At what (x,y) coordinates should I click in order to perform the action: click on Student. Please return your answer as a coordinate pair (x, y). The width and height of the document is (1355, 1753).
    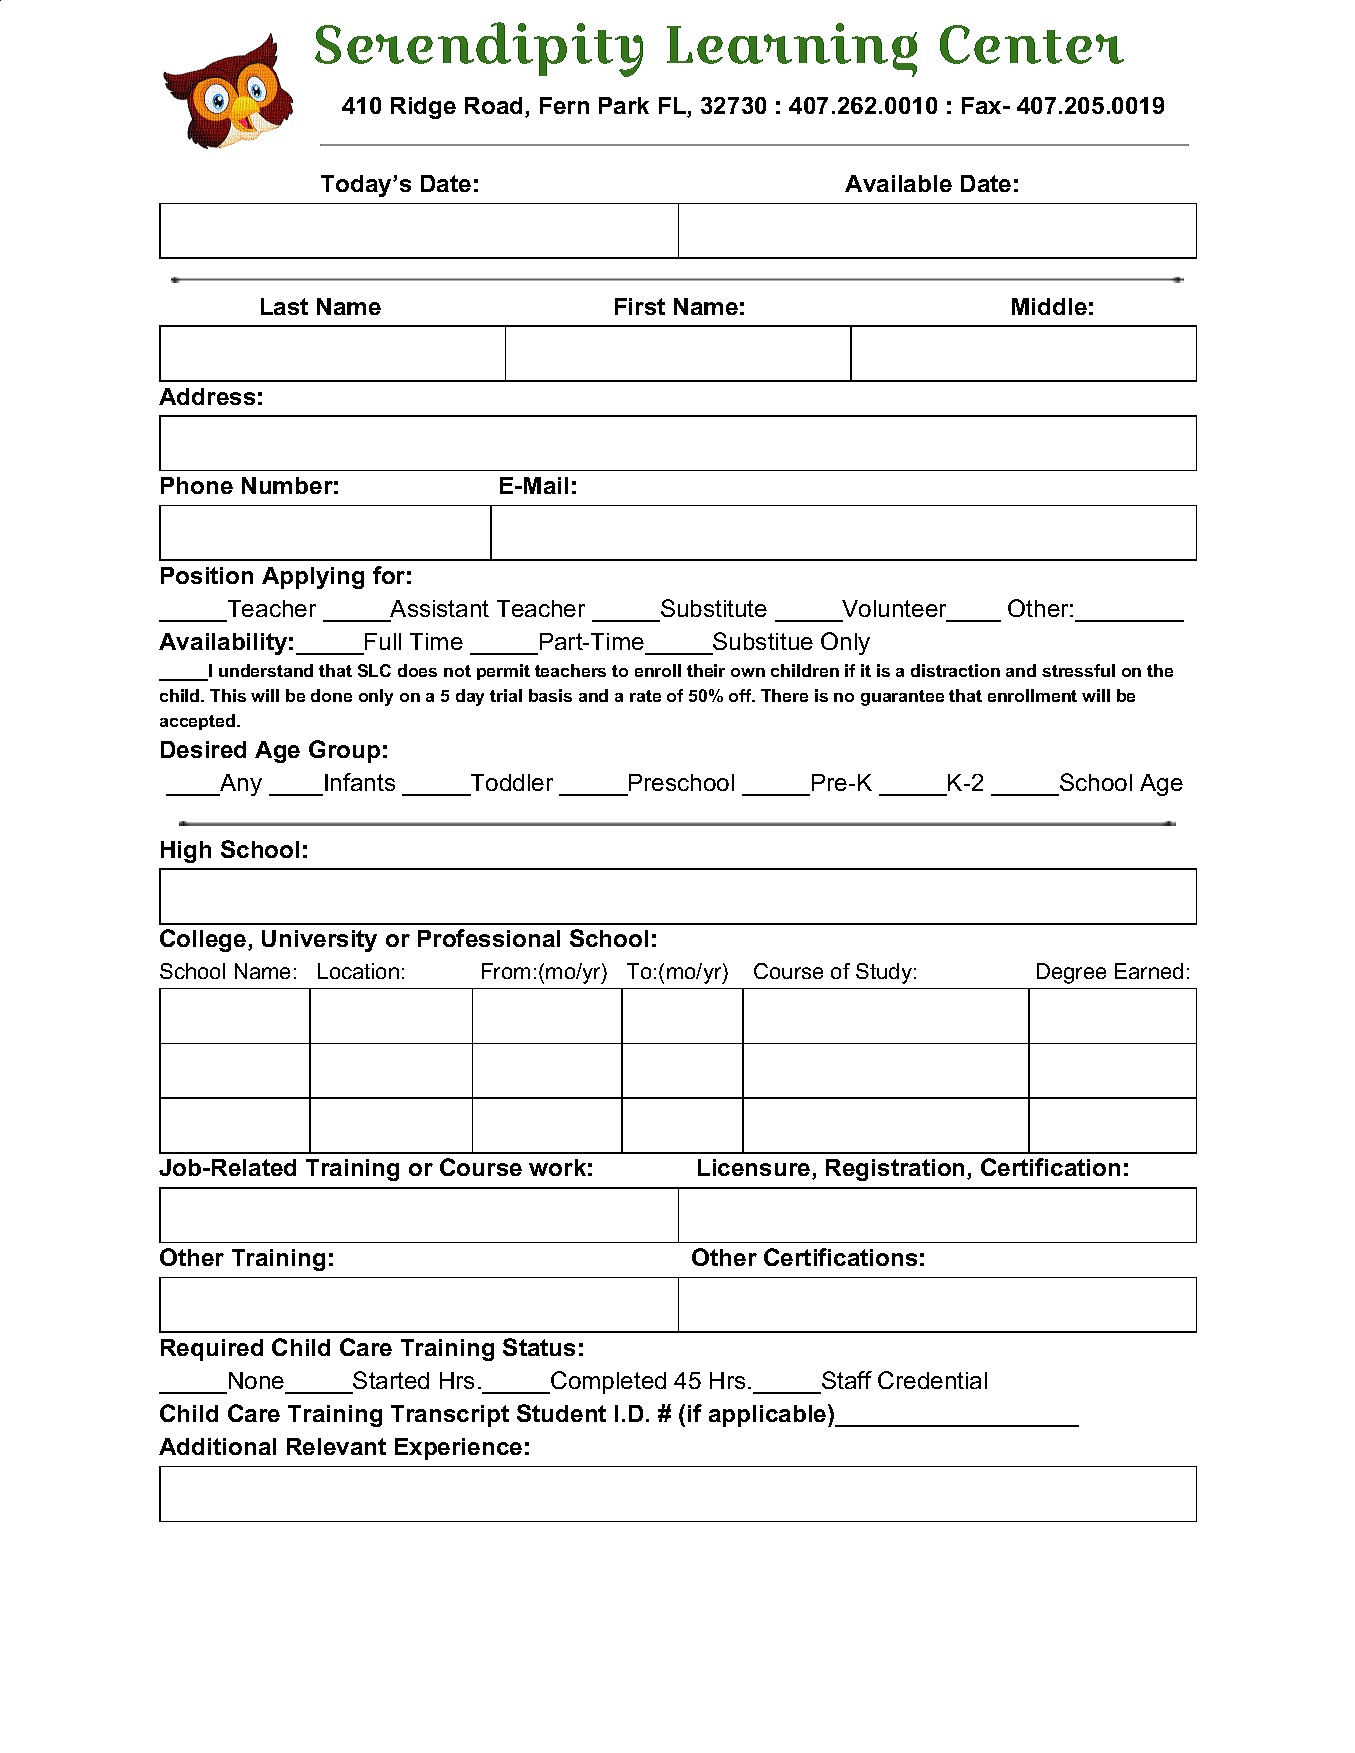
    Looking at the image, I should click on (561, 1413).
